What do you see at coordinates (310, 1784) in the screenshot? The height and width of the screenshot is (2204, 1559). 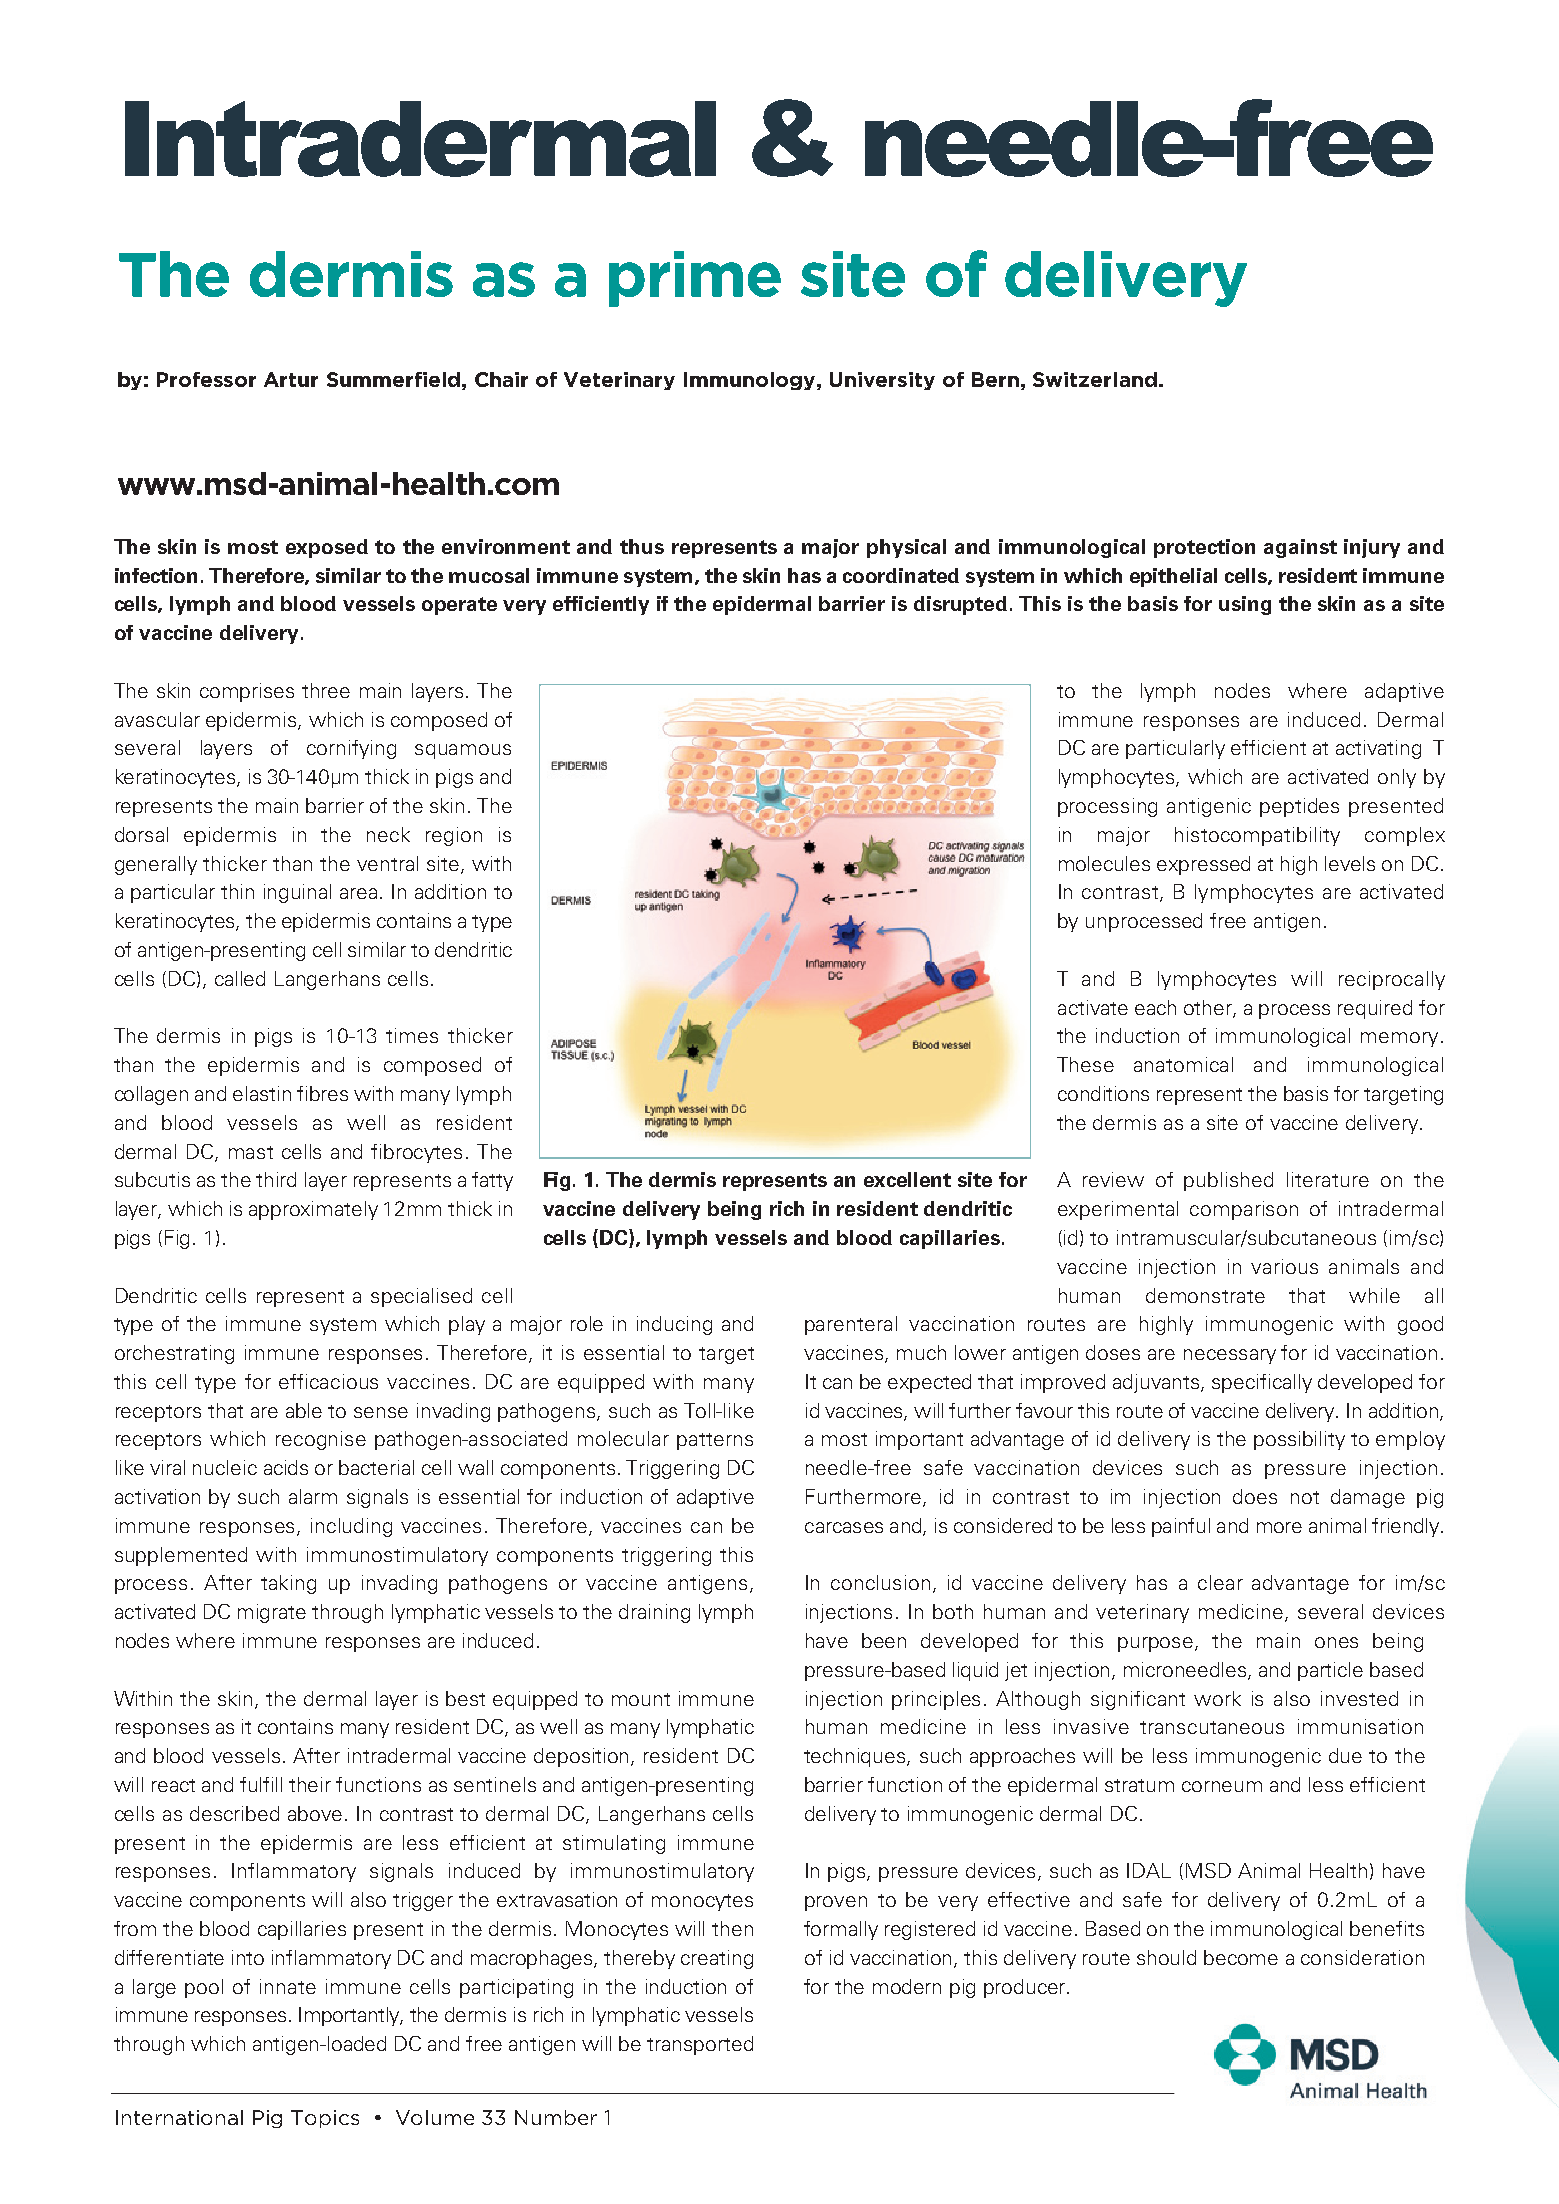 I see `their` at bounding box center [310, 1784].
